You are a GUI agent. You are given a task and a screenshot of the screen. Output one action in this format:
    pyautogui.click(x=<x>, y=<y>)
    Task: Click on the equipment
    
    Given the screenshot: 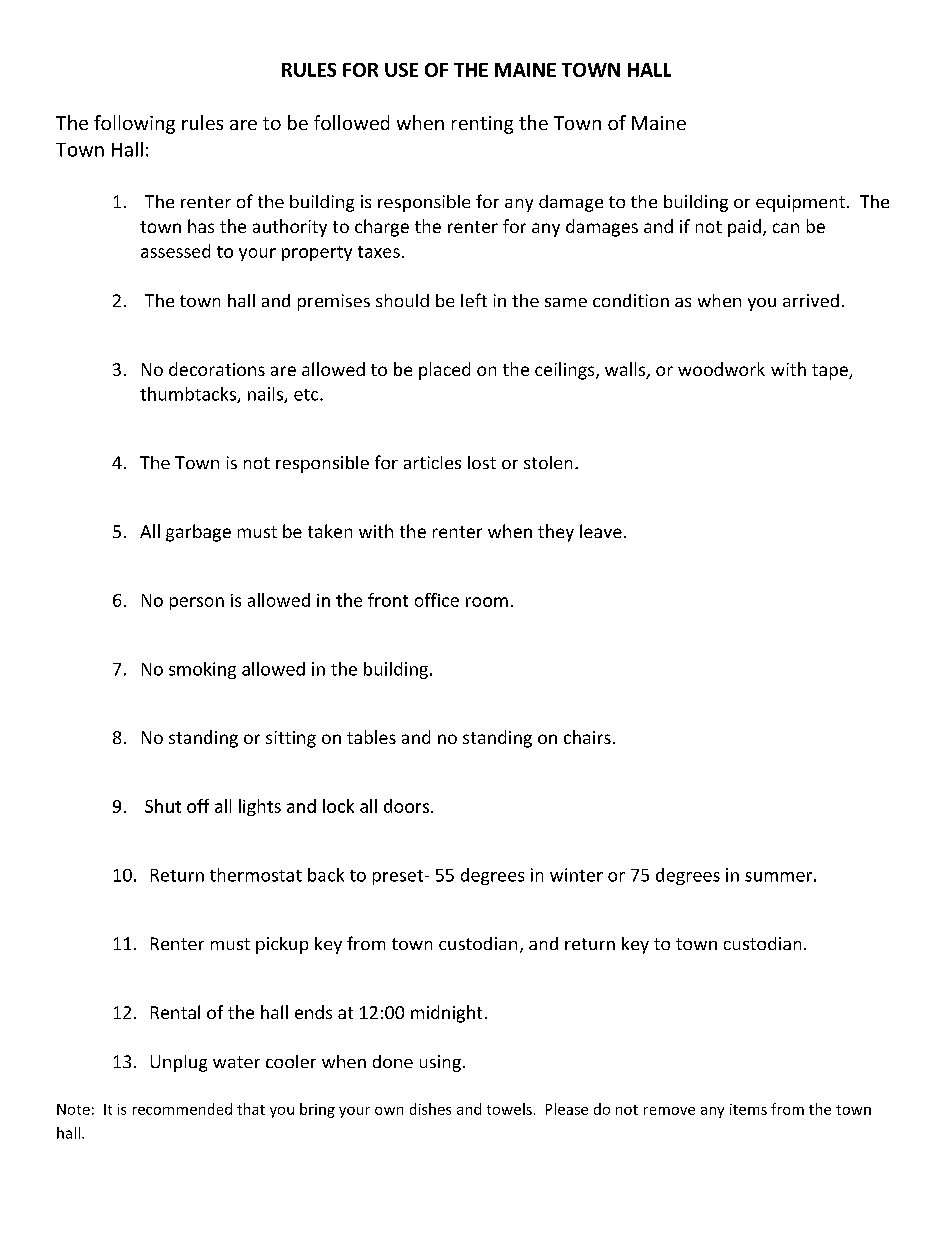 What is the action you would take?
    pyautogui.click(x=800, y=203)
